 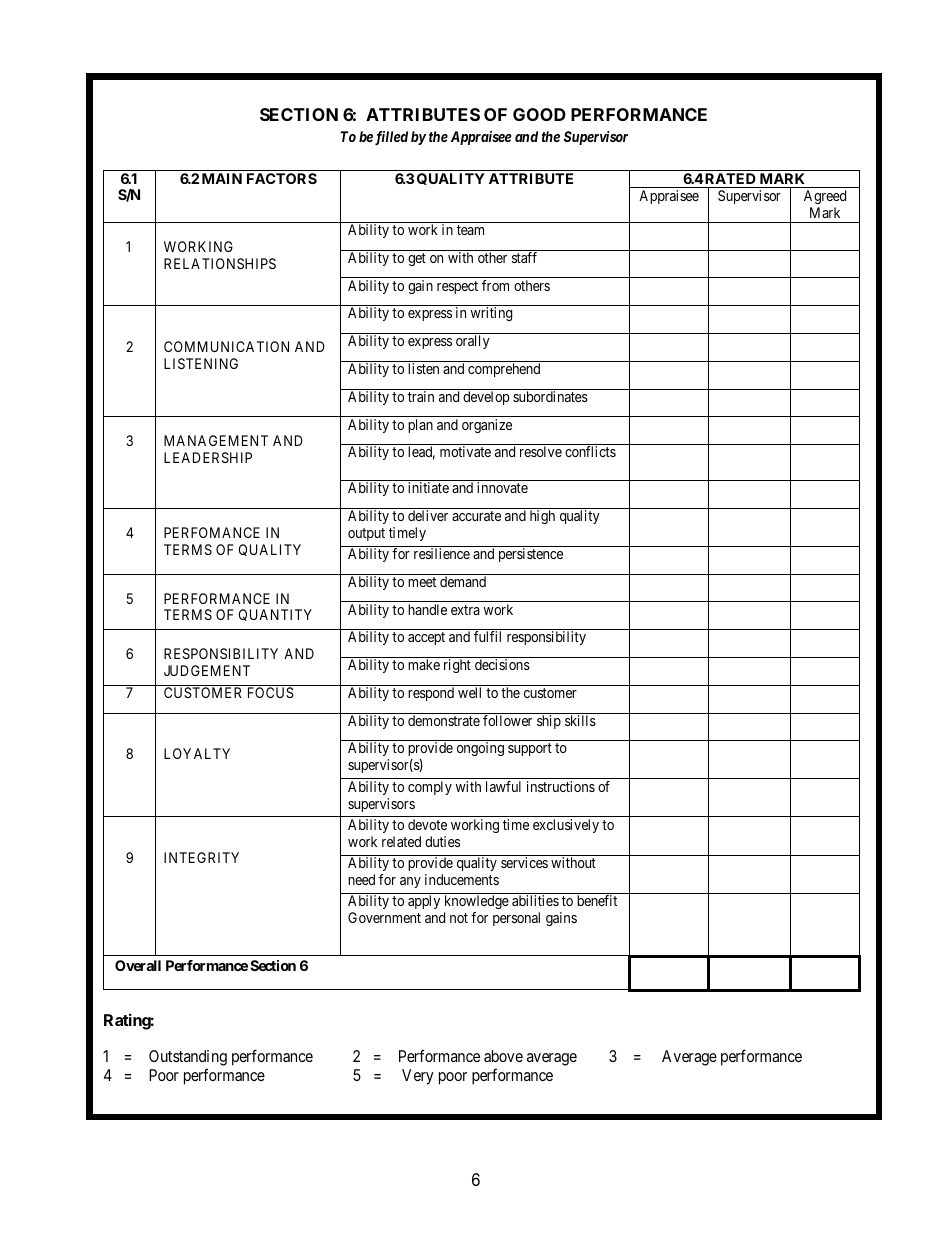 I want to click on Outstanding, so click(x=188, y=1058).
